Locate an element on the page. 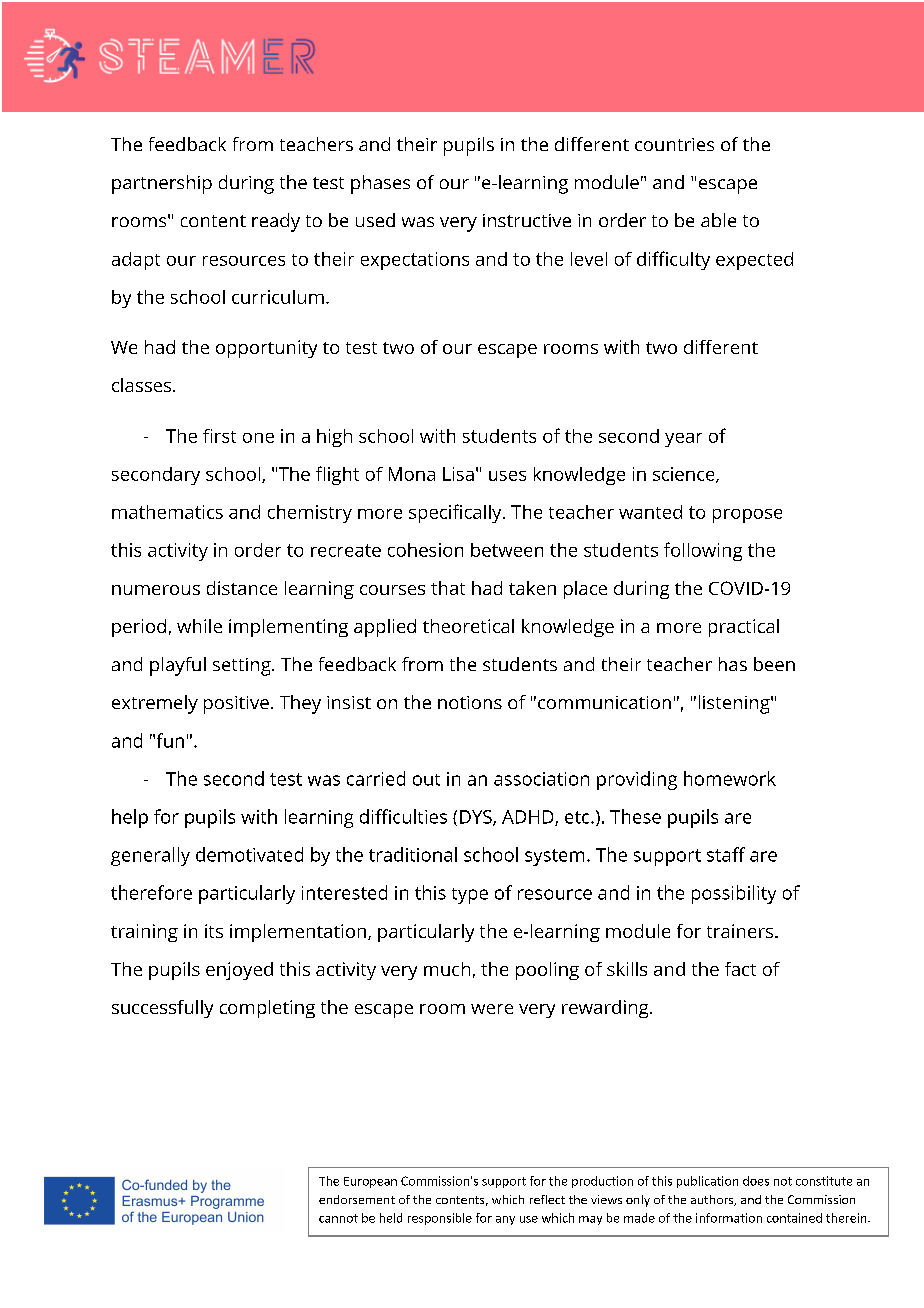 This image has width=924, height=1308. does is located at coordinates (756, 1181).
